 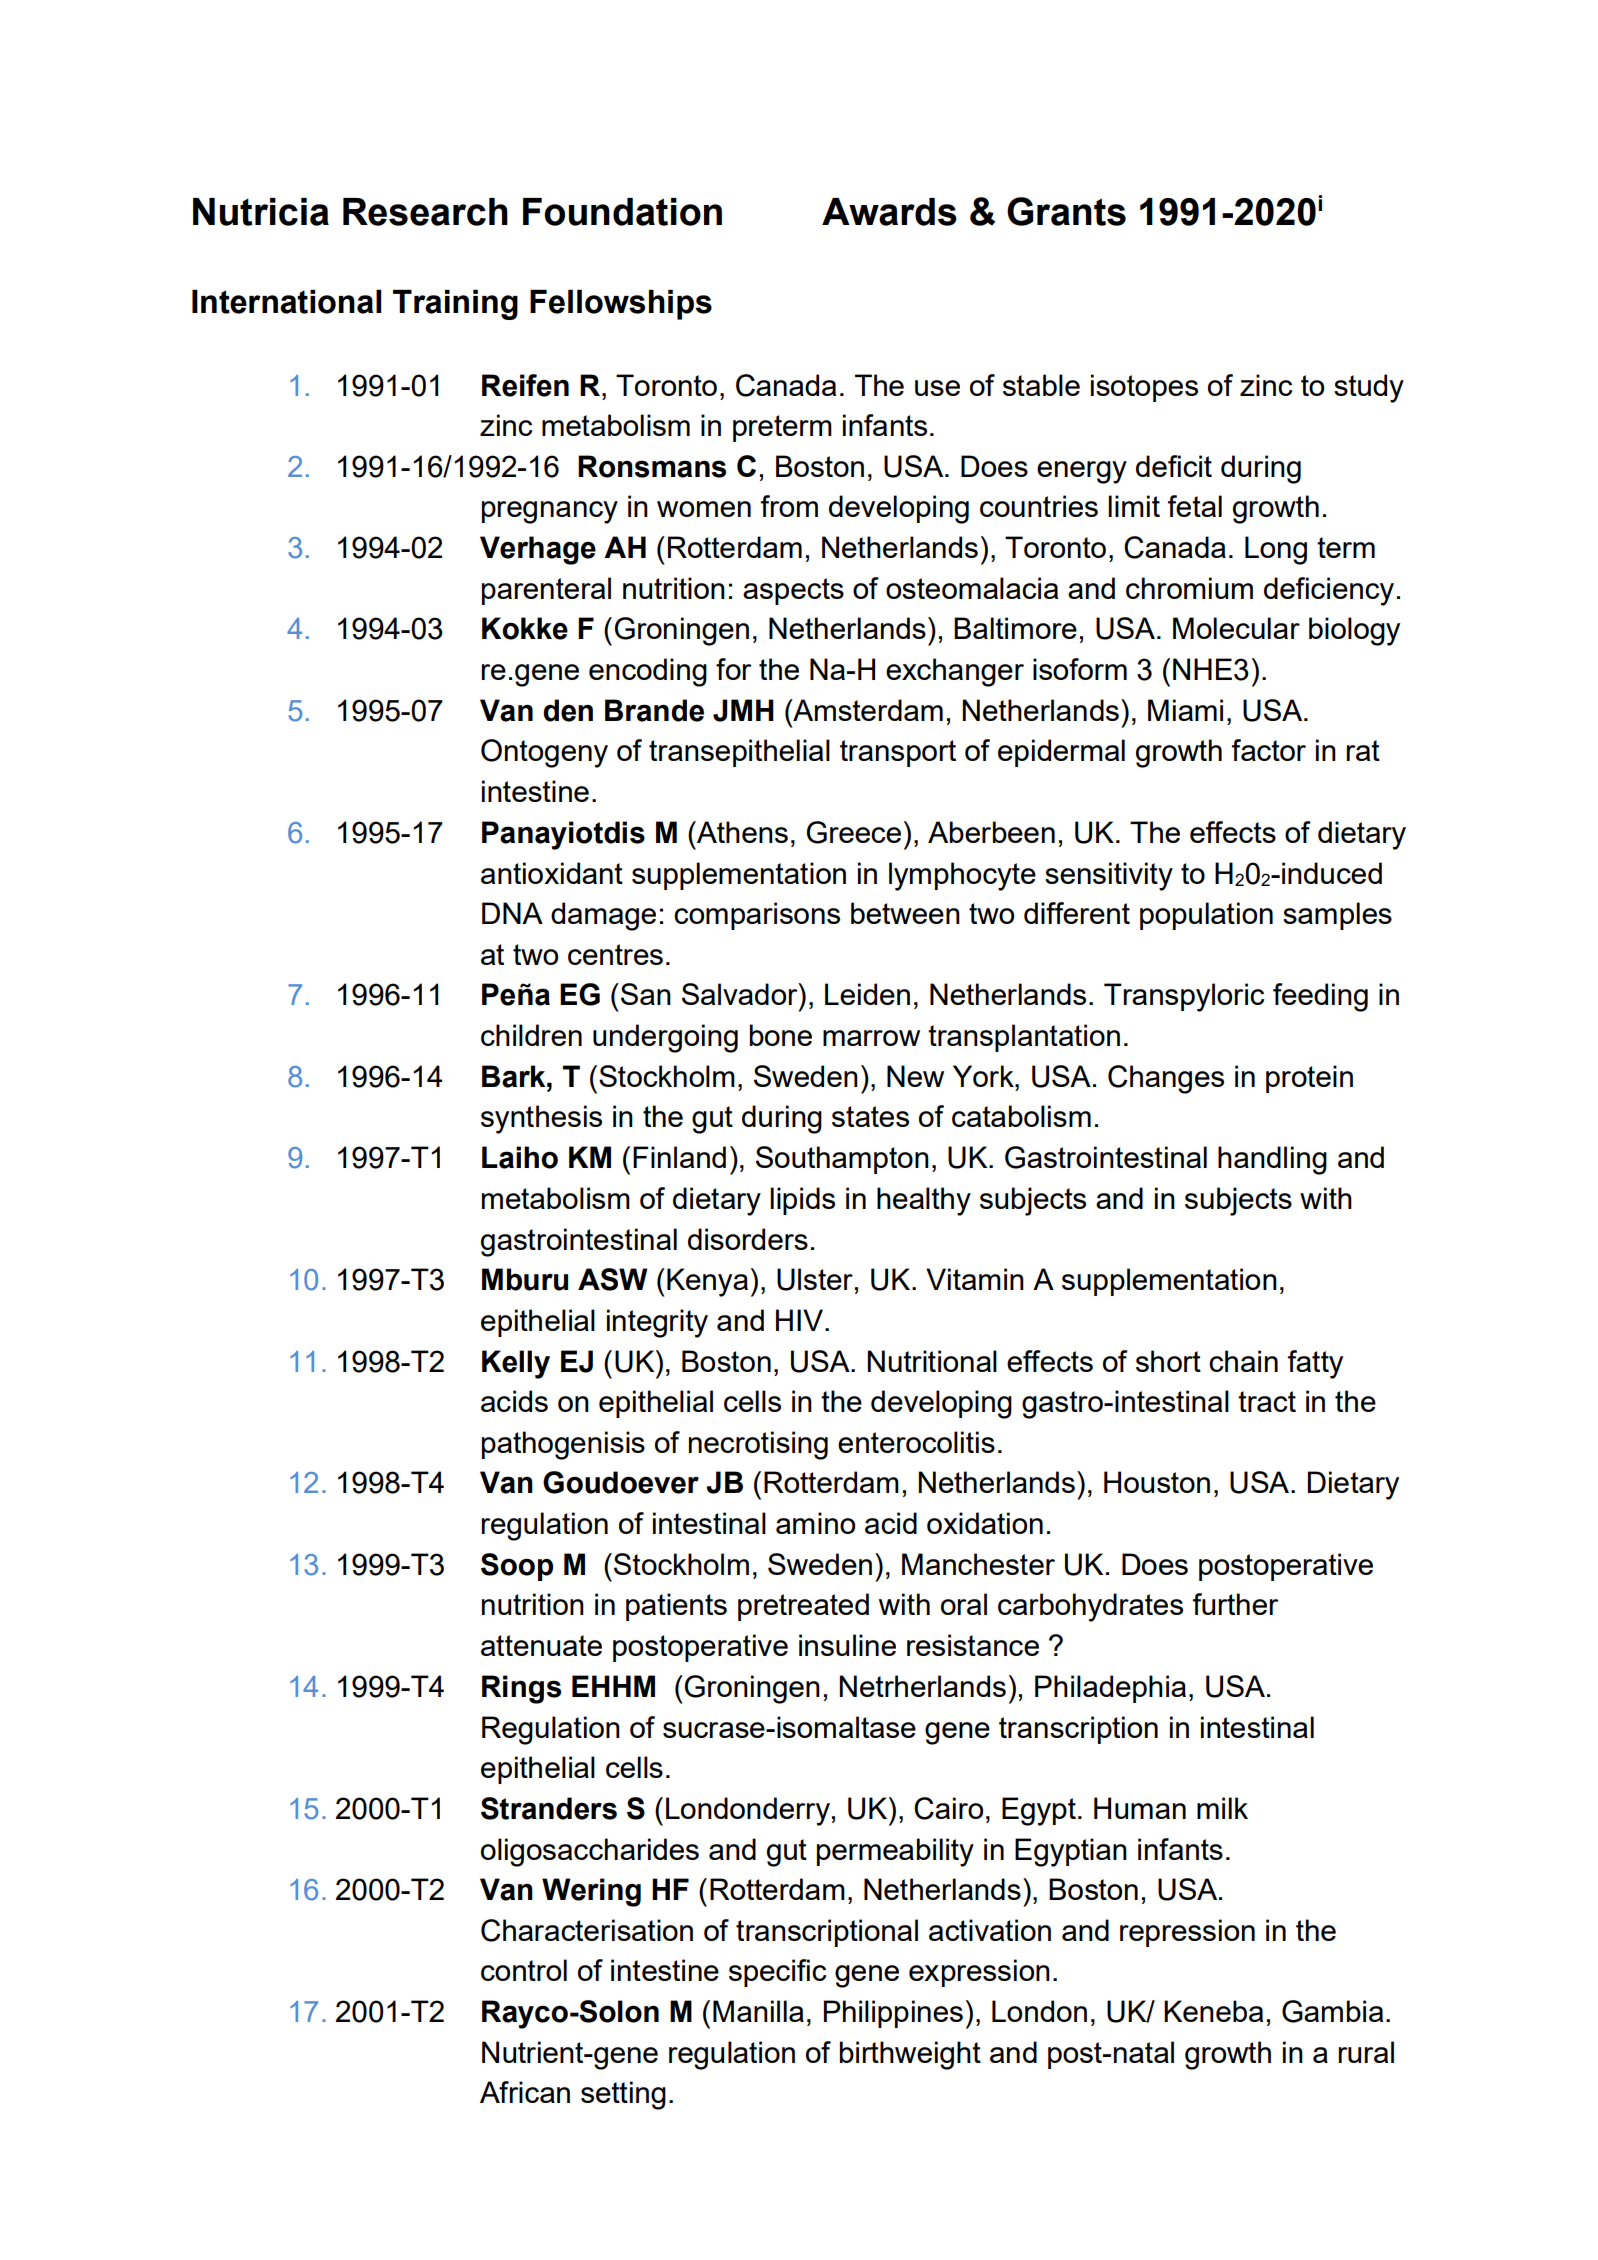 What do you see at coordinates (889, 212) in the document?
I see `Awards` at bounding box center [889, 212].
